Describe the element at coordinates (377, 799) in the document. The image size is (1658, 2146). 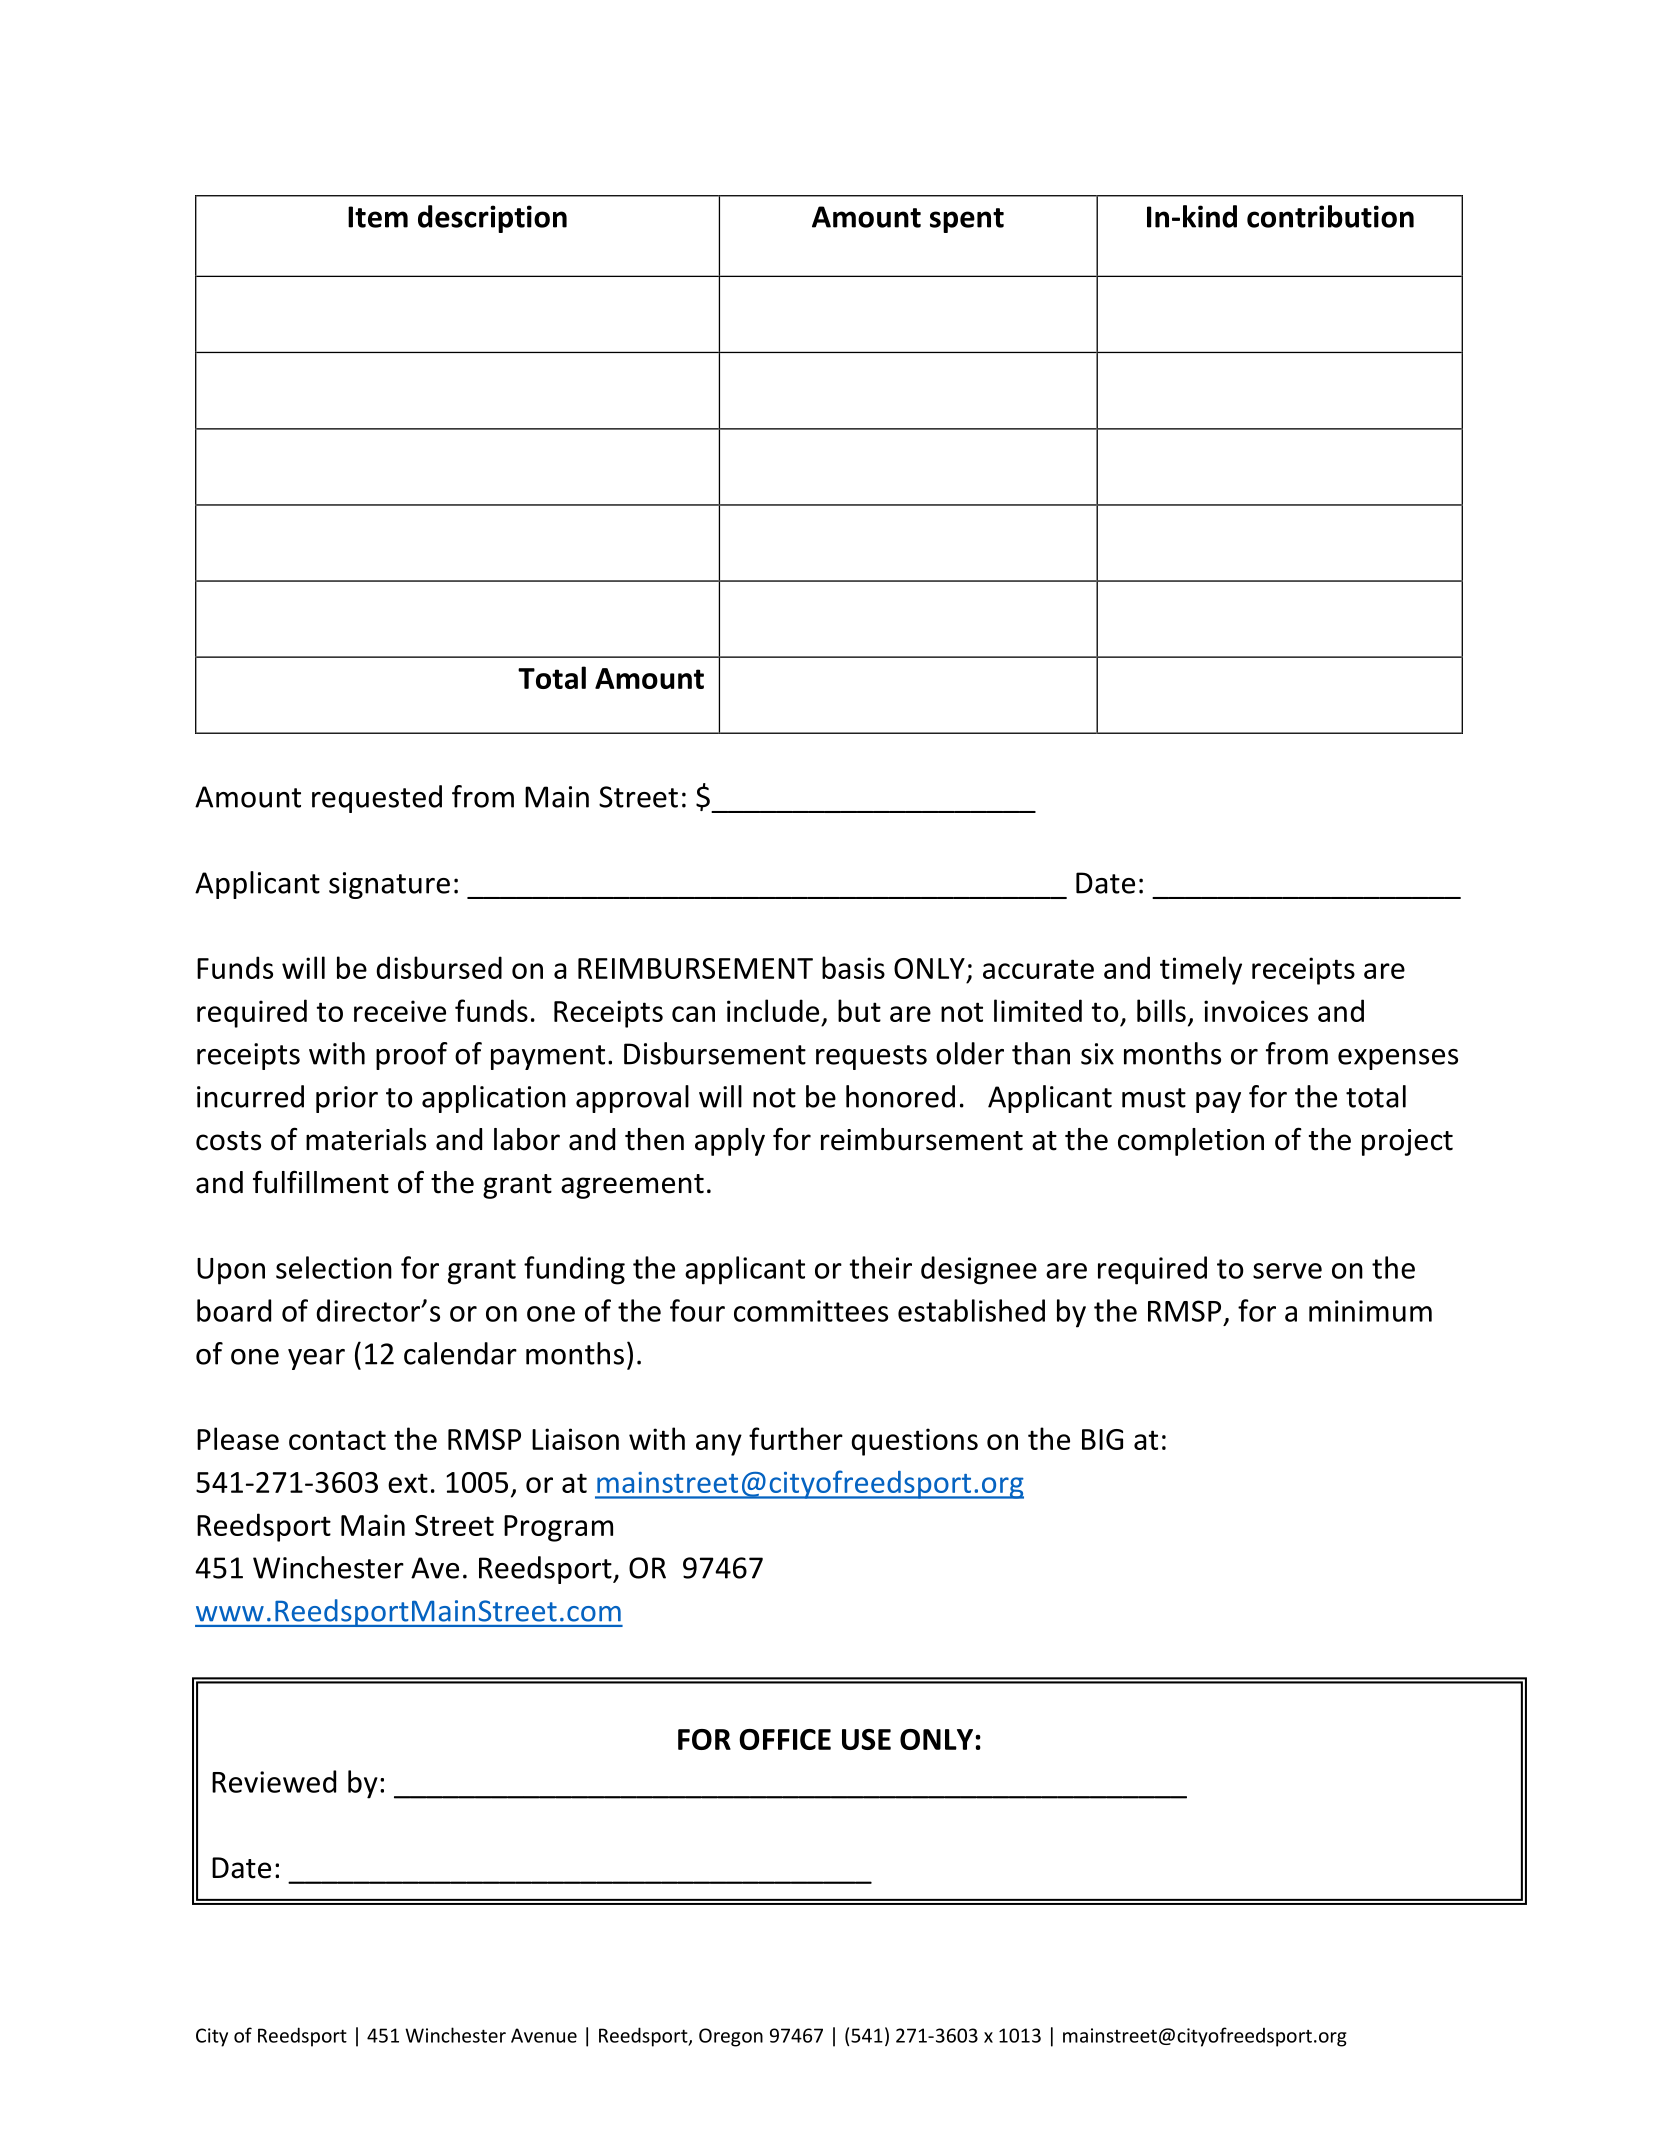
I see `requested` at that location.
